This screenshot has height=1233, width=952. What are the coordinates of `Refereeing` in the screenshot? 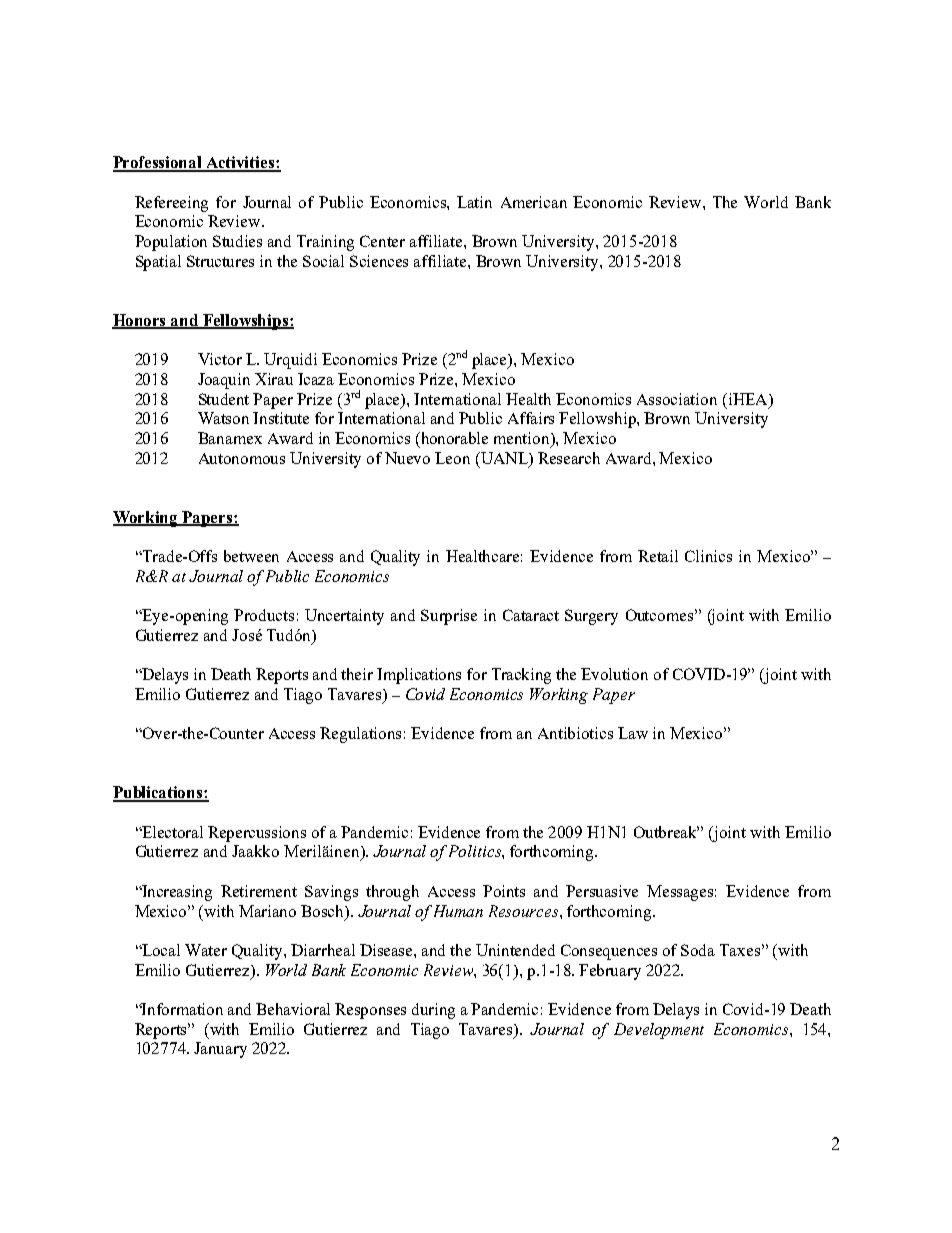 It's located at (171, 204).
